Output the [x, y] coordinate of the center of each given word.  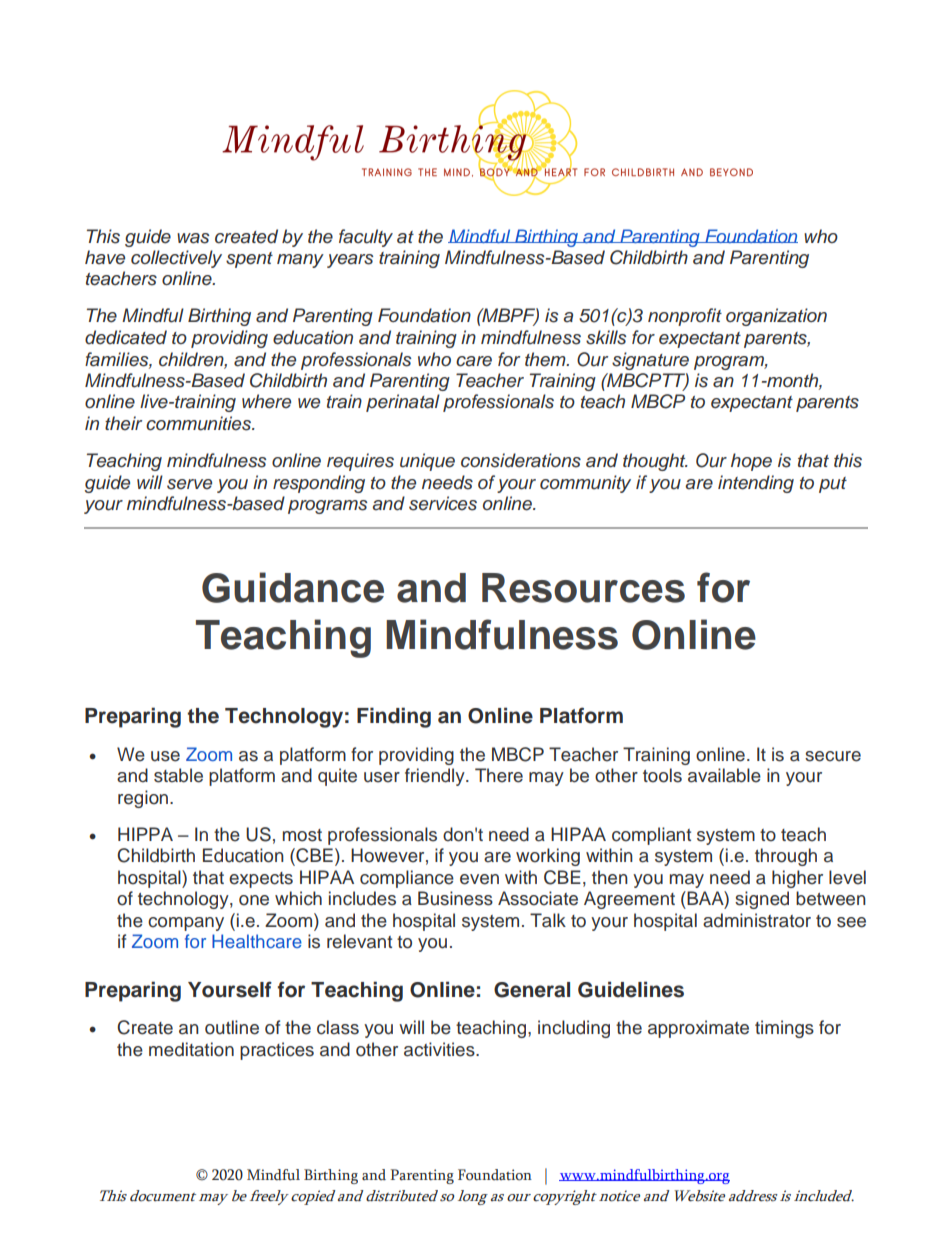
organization [776, 317]
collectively [176, 259]
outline [232, 1027]
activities [440, 1049]
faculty [366, 238]
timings [784, 1029]
